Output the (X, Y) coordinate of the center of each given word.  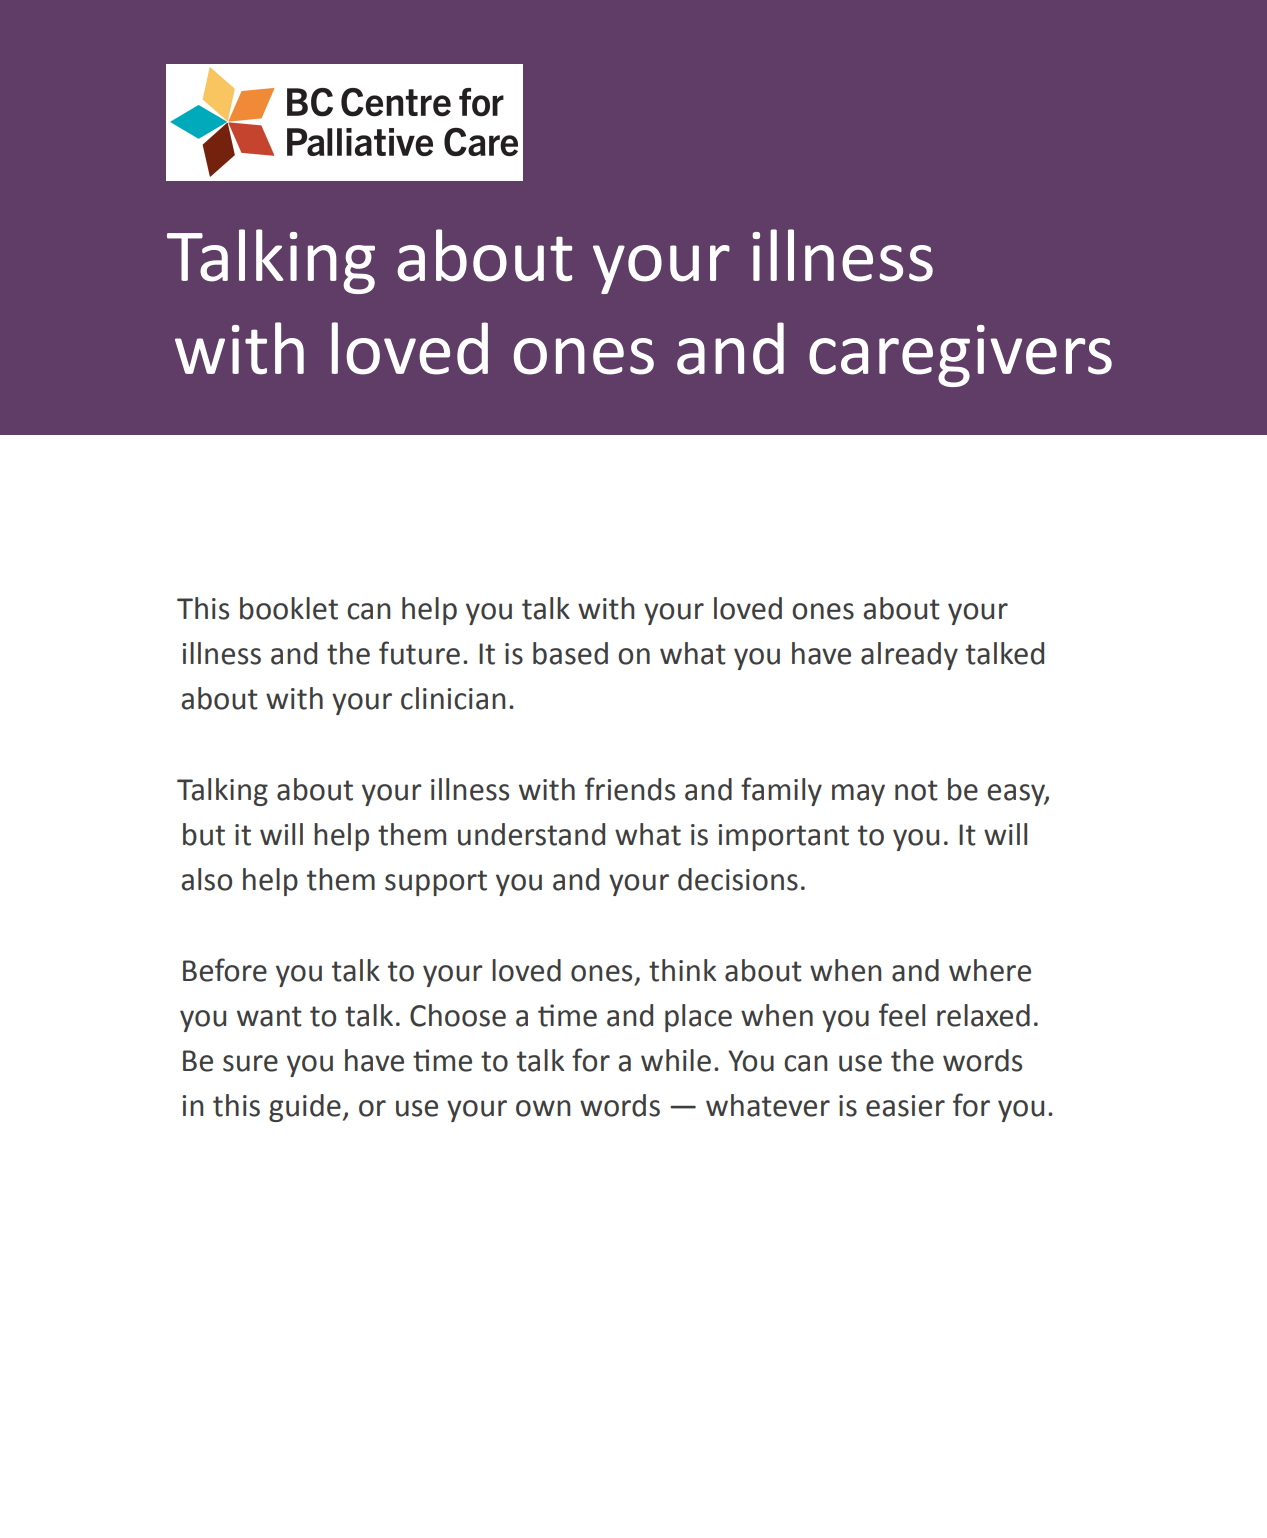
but (204, 834)
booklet (289, 608)
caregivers (960, 356)
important (783, 837)
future (419, 653)
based (570, 653)
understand (531, 834)
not (916, 790)
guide (305, 1108)
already (909, 656)
